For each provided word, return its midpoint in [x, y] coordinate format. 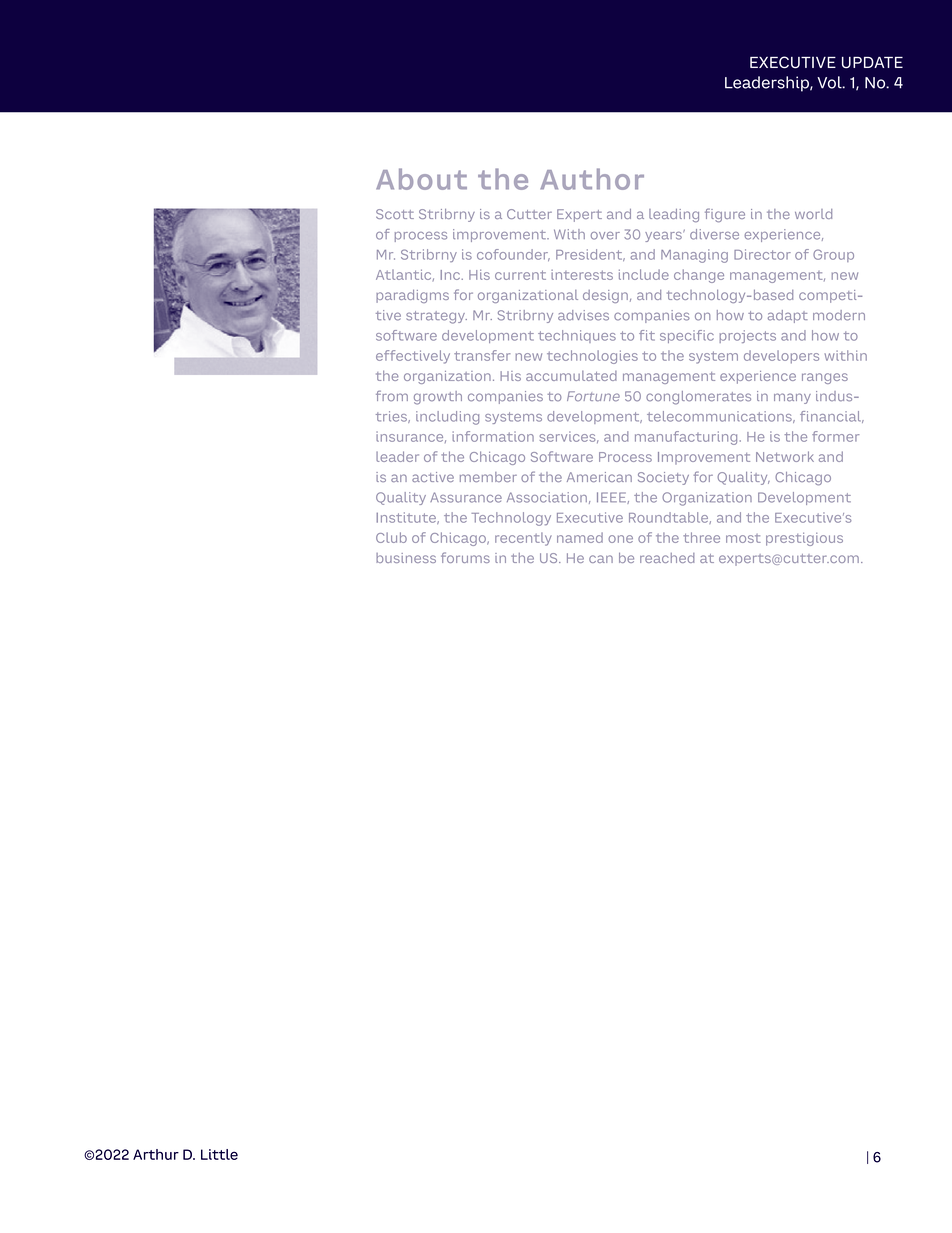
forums [465, 557]
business [406, 558]
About [421, 179]
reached [667, 558]
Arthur [156, 1154]
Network [785, 456]
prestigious [804, 539]
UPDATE [872, 63]
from [392, 396]
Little [219, 1154]
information [493, 436]
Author [592, 179]
